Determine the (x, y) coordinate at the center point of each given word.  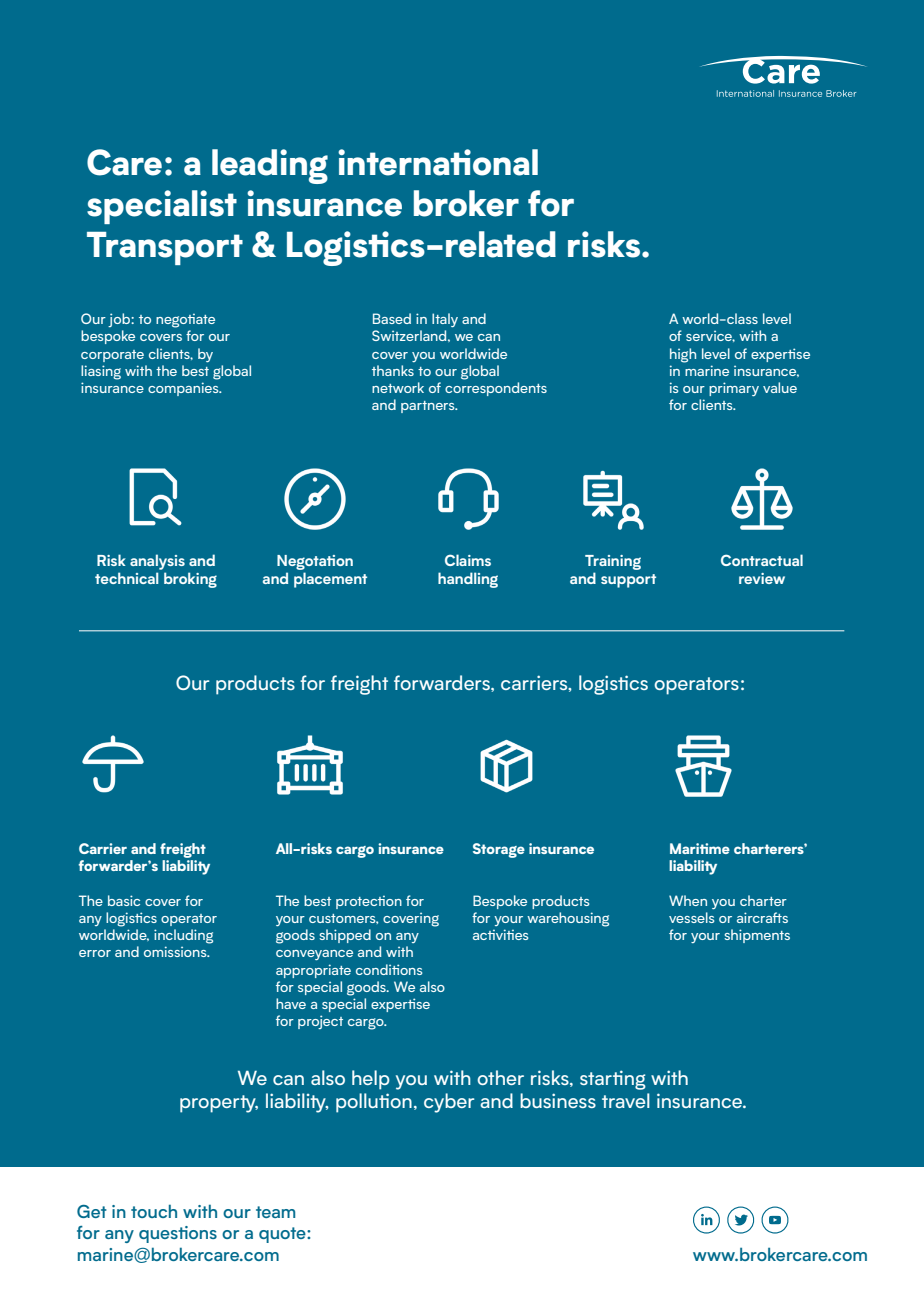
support (628, 581)
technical (127, 578)
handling (468, 580)
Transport (165, 248)
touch (154, 1211)
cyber (449, 1103)
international (438, 162)
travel (626, 1100)
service (710, 336)
